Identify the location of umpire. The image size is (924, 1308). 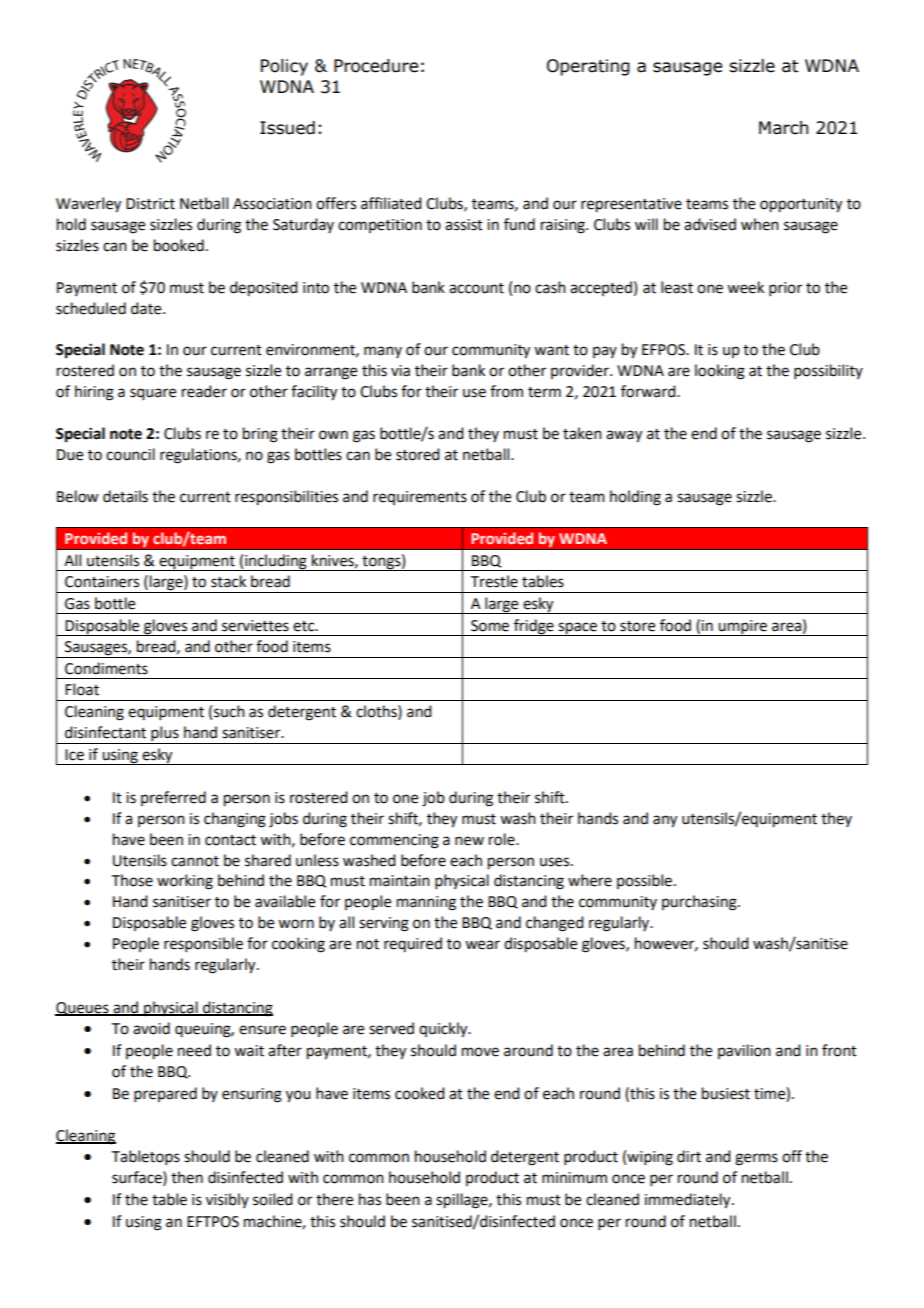
(742, 628).
